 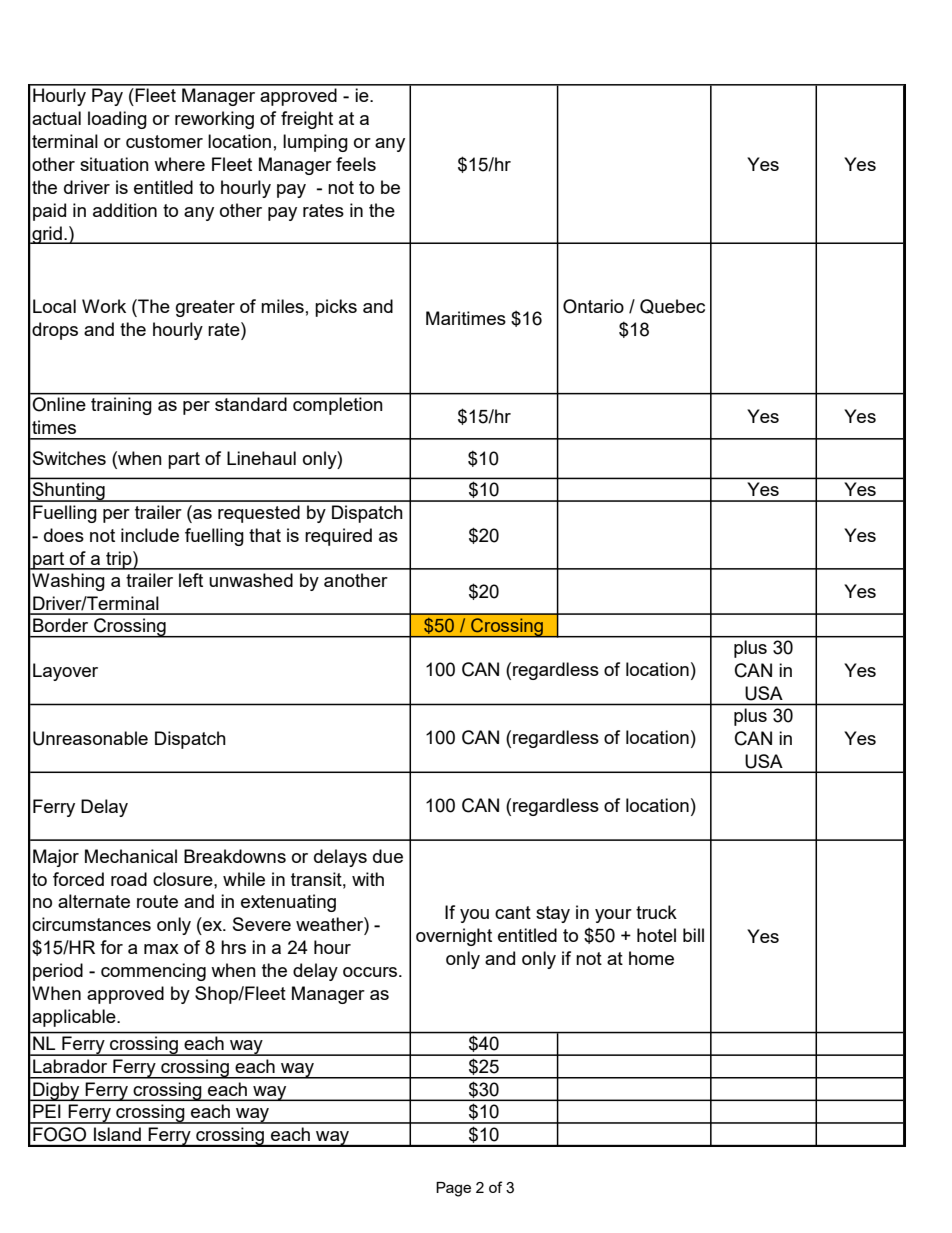 What do you see at coordinates (56, 1091) in the document?
I see `Digby` at bounding box center [56, 1091].
